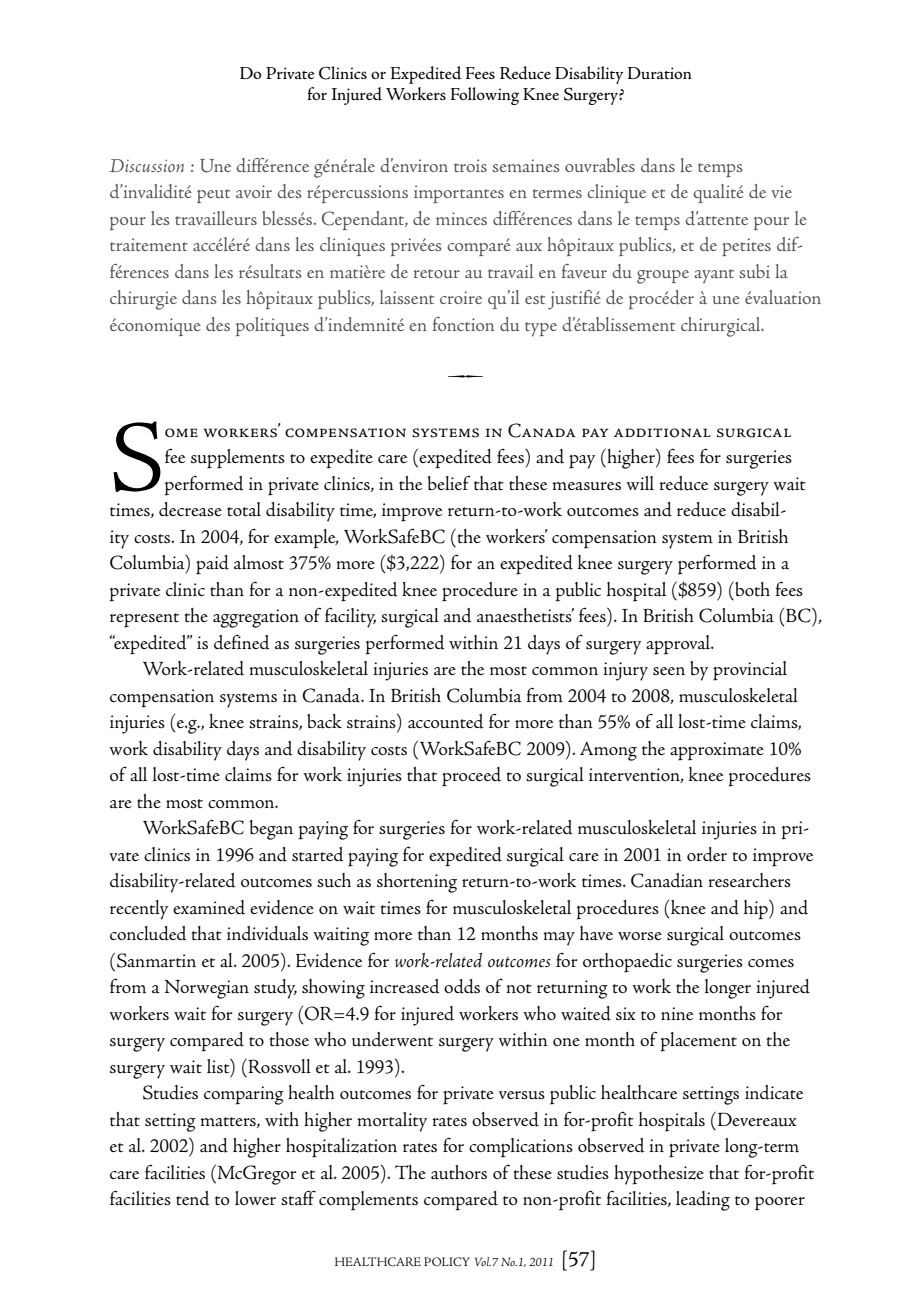  I want to click on accounted, so click(446, 721).
